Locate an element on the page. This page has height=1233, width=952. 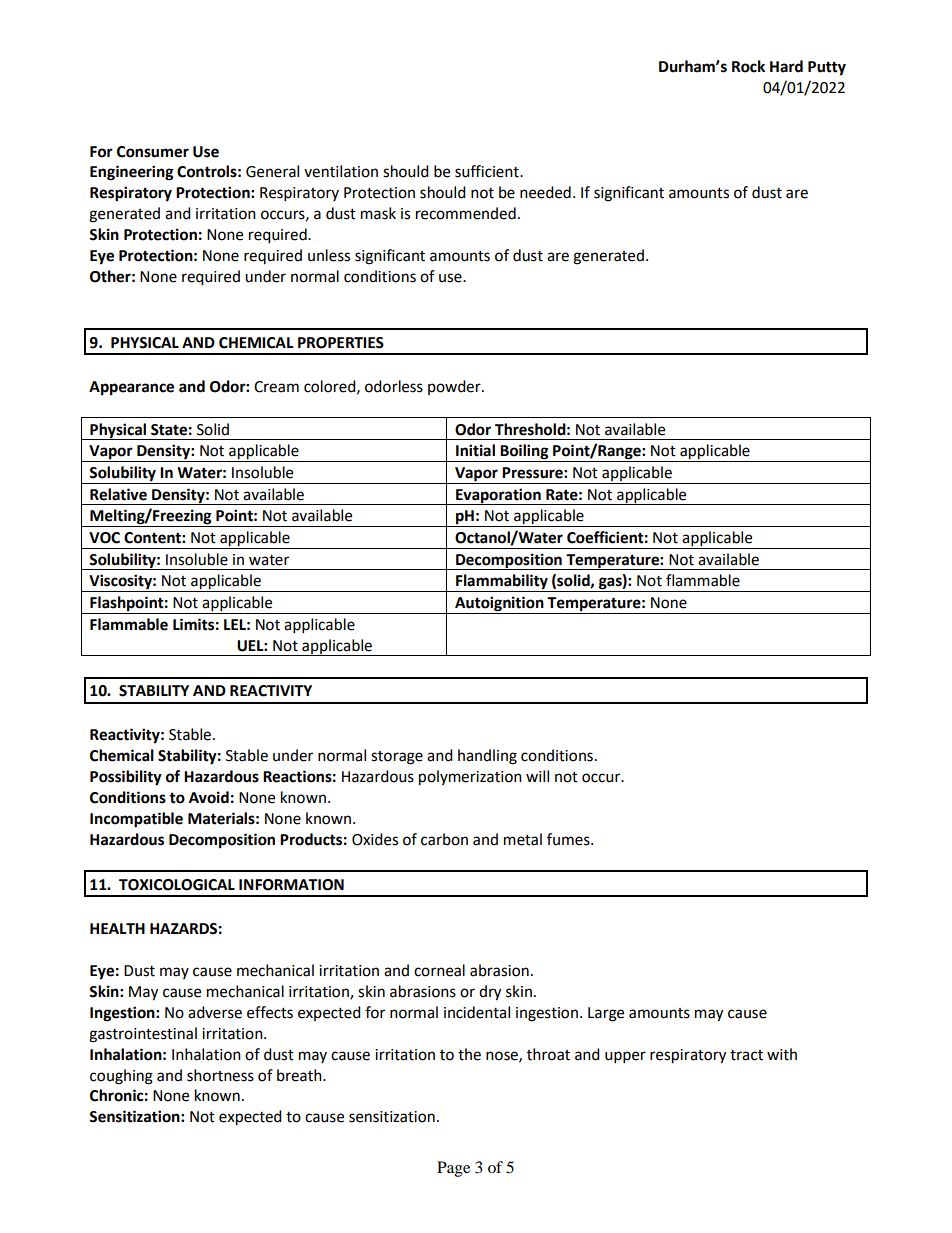
TOXICOLOGICAL is located at coordinates (177, 885).
